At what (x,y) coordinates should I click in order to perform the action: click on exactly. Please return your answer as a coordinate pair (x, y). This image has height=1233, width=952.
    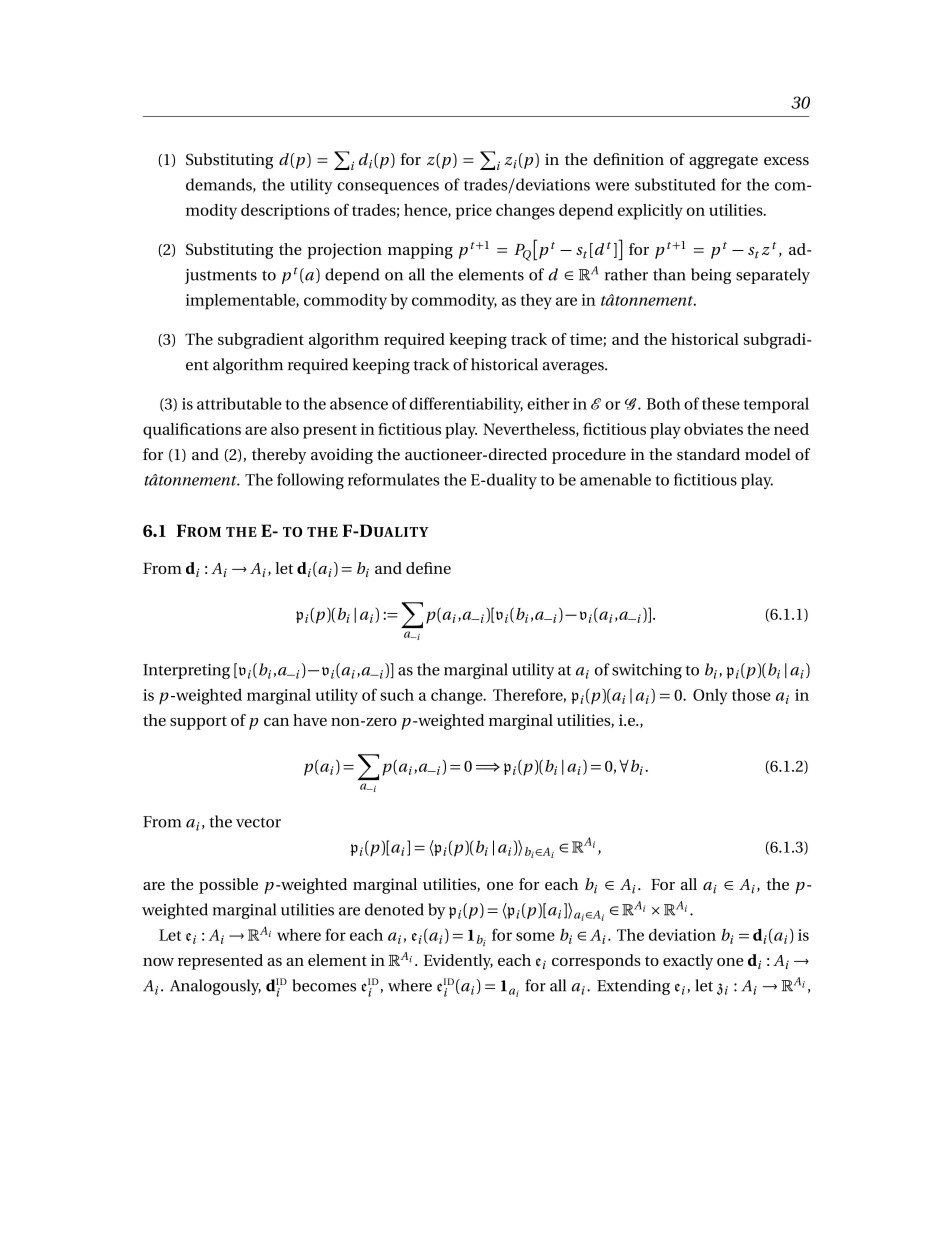
    Looking at the image, I should click on (688, 962).
